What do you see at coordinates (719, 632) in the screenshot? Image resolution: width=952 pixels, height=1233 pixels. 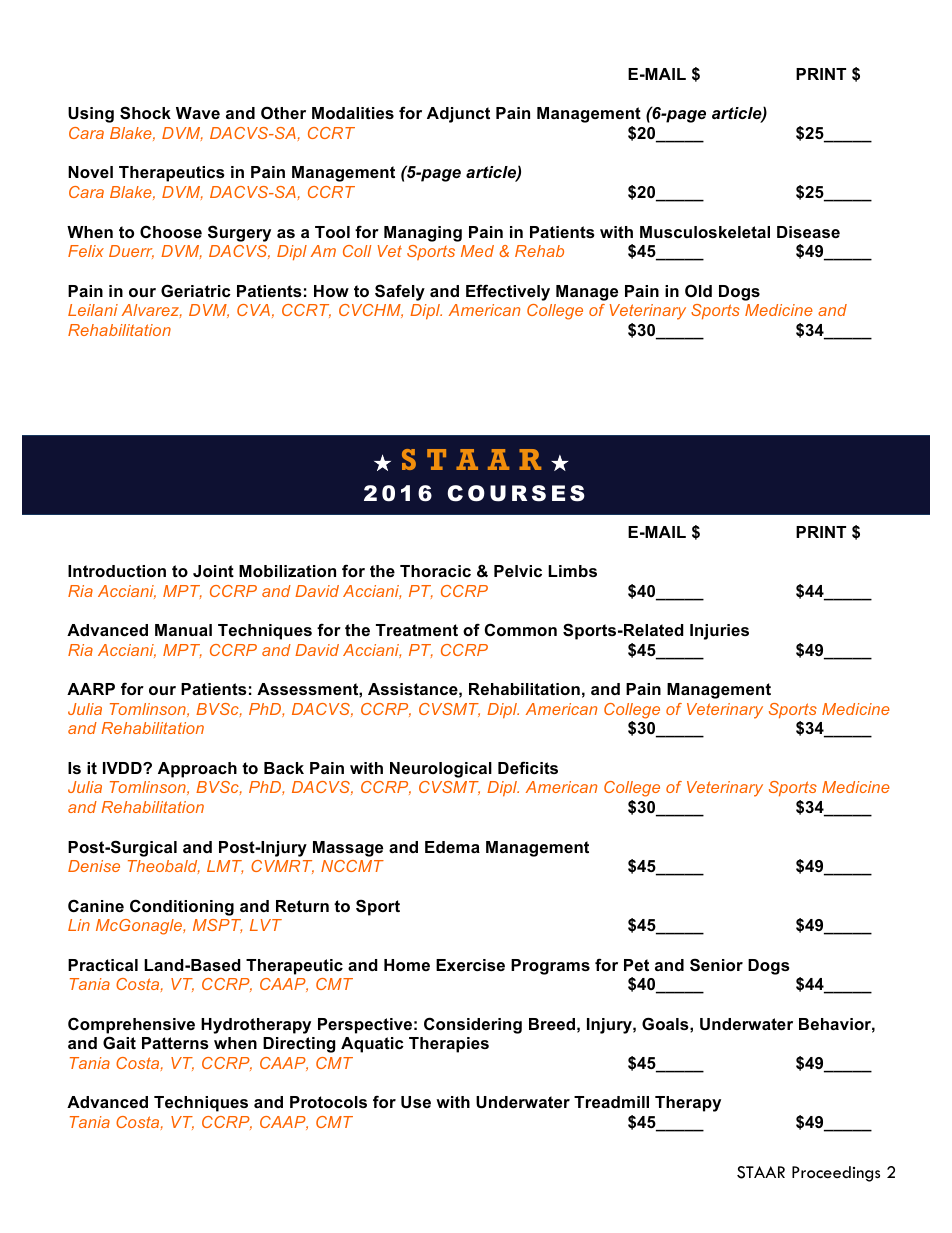 I see `Injuries` at bounding box center [719, 632].
